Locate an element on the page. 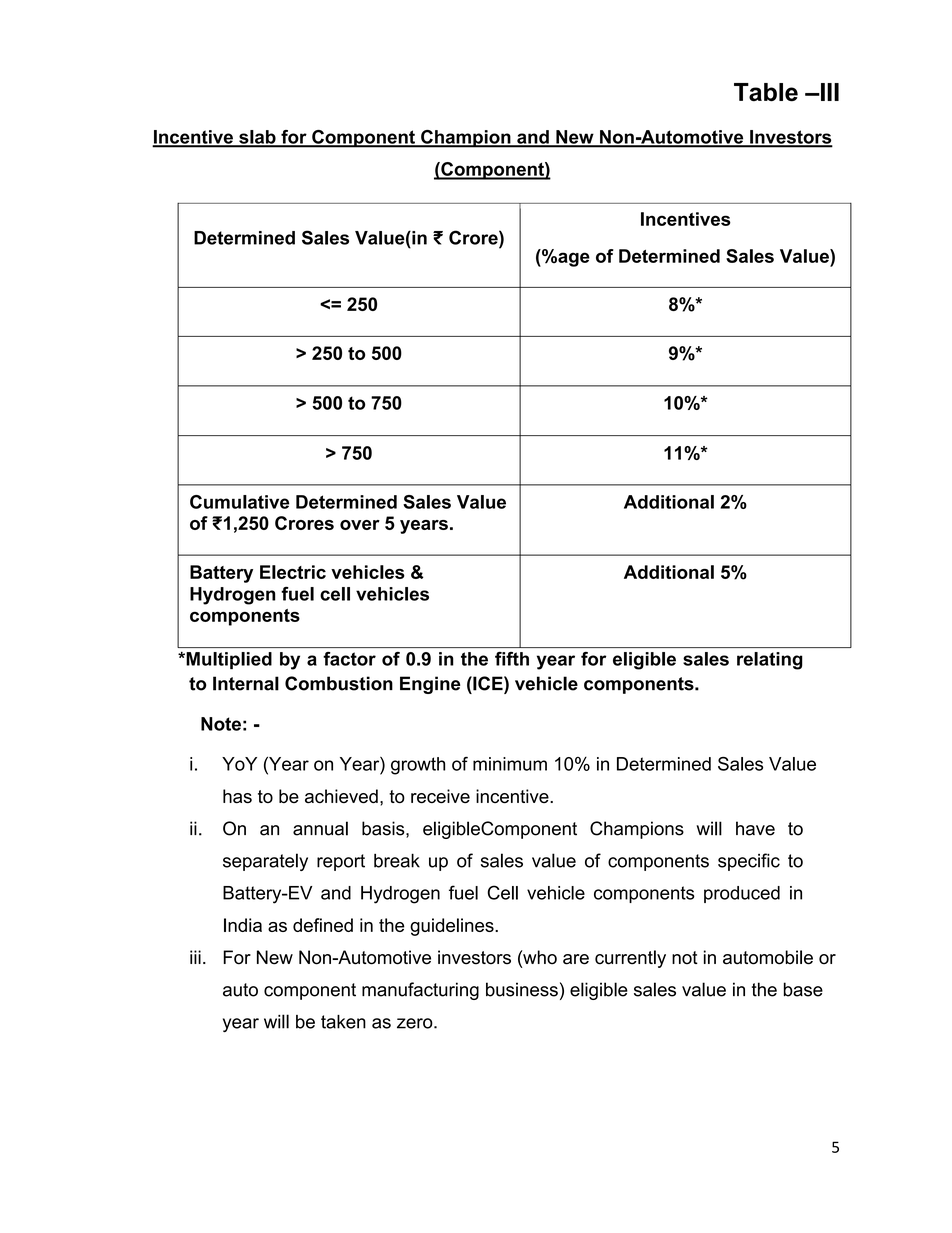 Image resolution: width=952 pixels, height=1233 pixels. Electric is located at coordinates (293, 572).
